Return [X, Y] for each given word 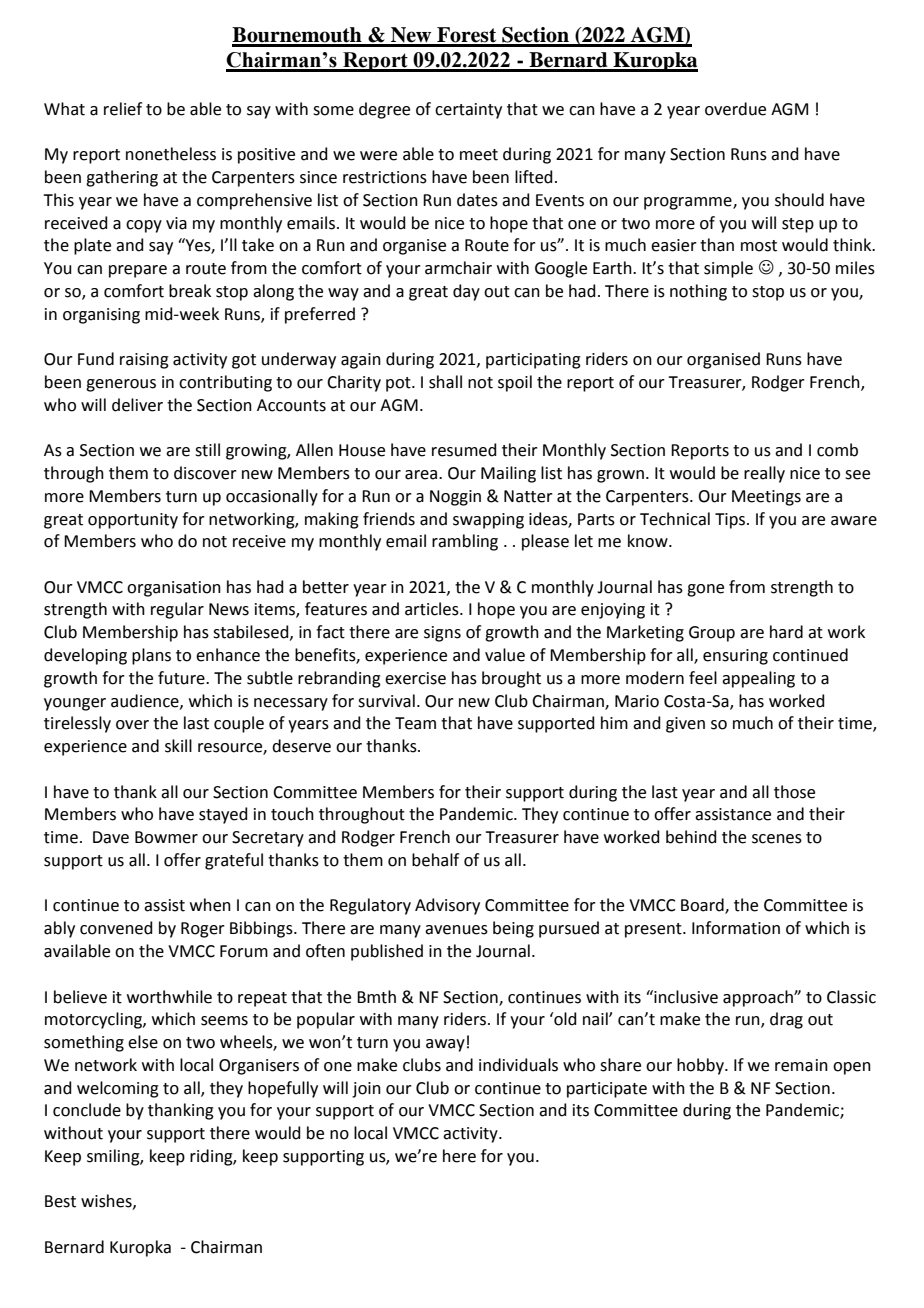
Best [60, 1201]
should [799, 200]
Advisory [447, 906]
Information [736, 928]
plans [151, 656]
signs [442, 634]
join [366, 1090]
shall [445, 382]
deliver [137, 405]
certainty [468, 111]
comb [837, 450]
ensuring [735, 657]
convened [116, 928]
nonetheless [171, 154]
